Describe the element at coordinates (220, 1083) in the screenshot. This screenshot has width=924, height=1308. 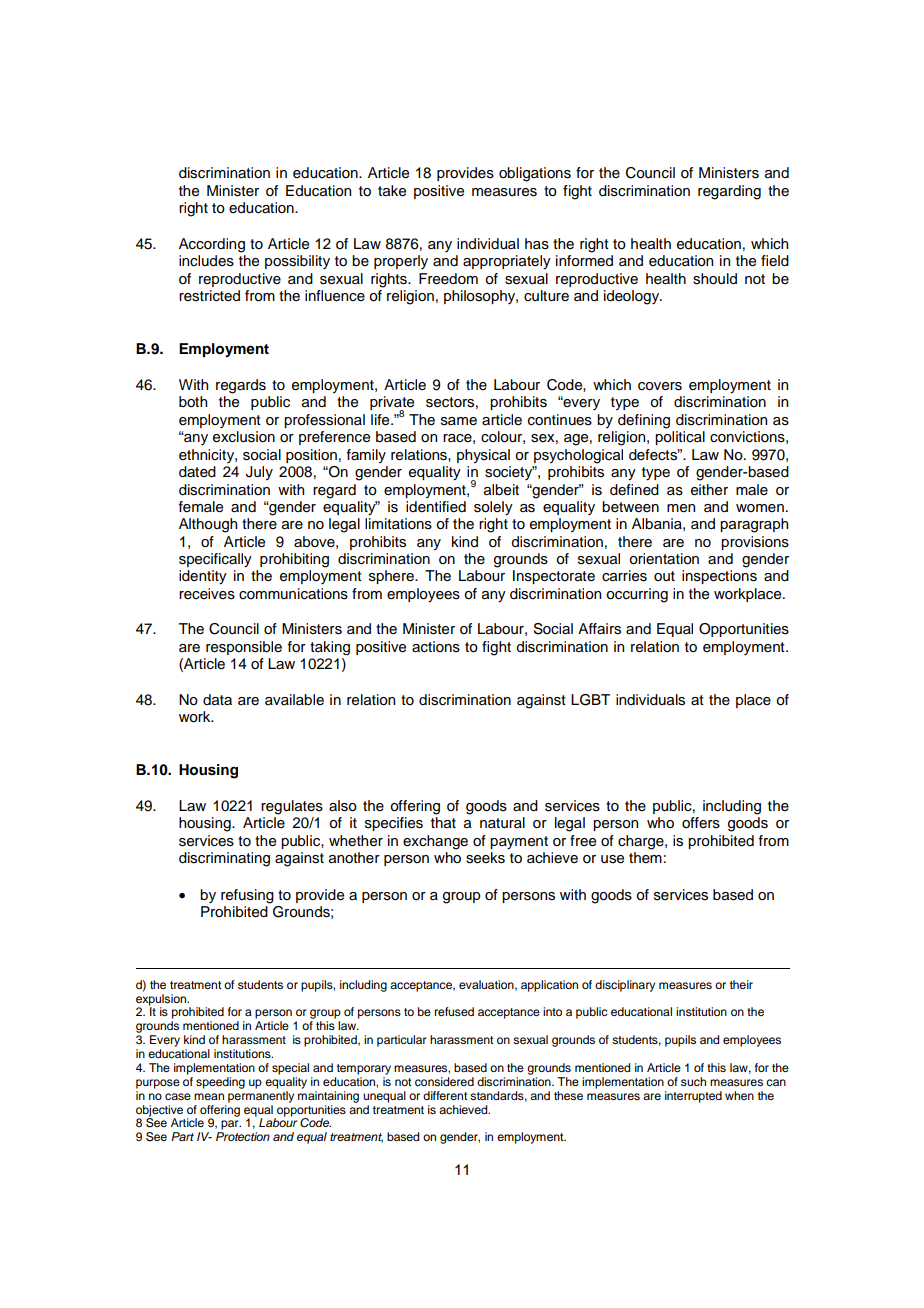
I see `speeding` at that location.
